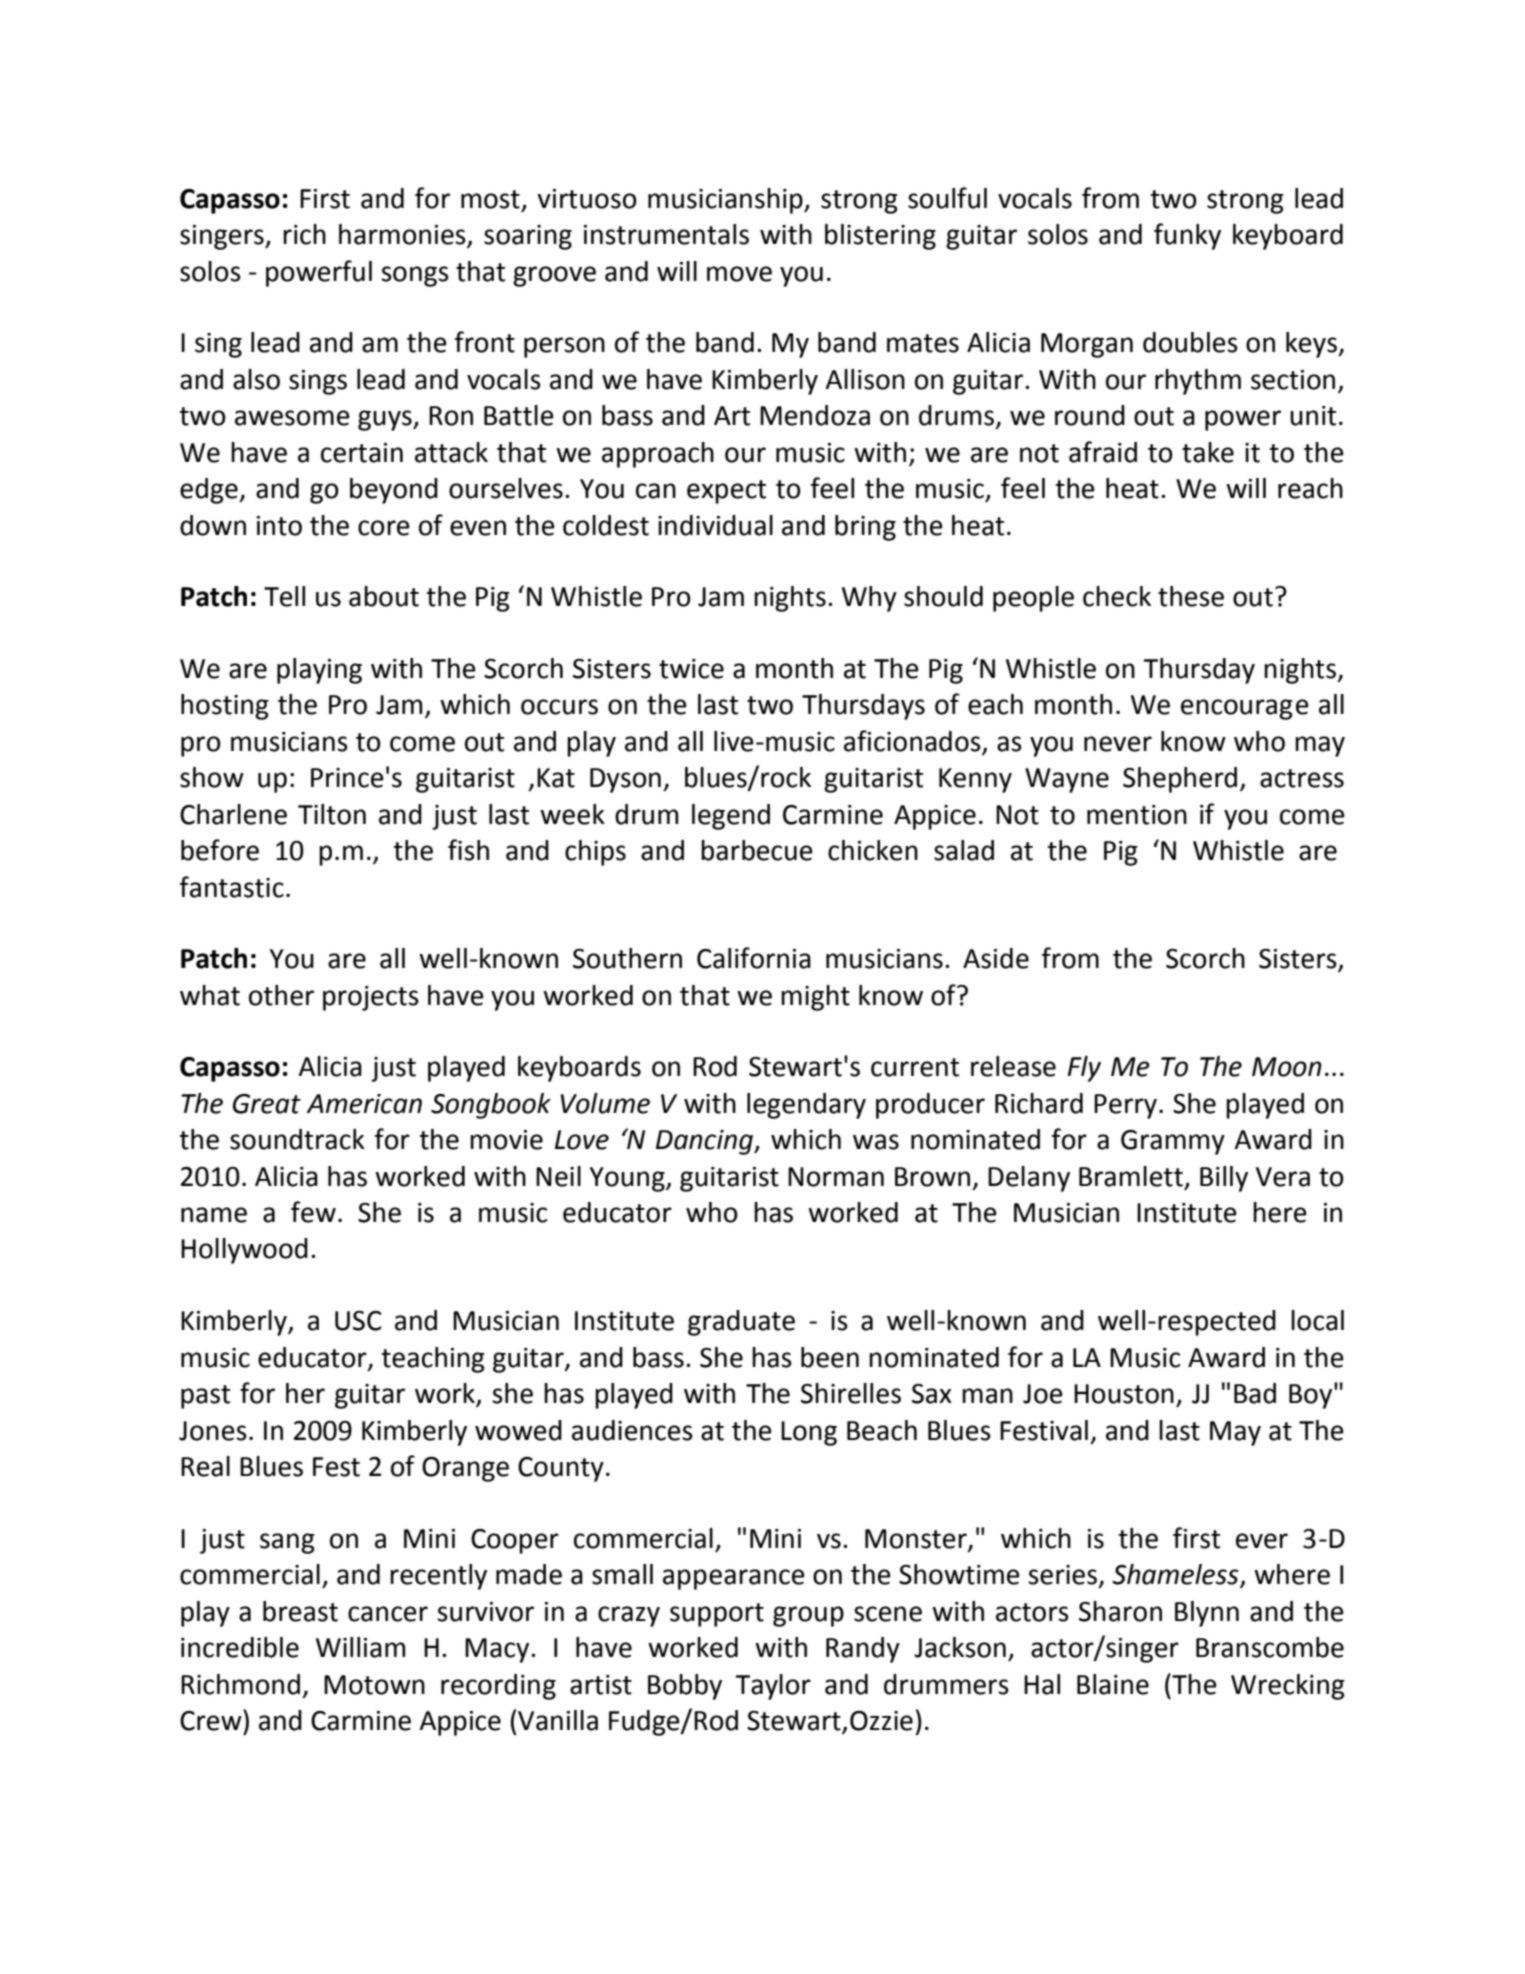 Image resolution: width=1525 pixels, height=1974 pixels. I want to click on harmonies, so click(403, 235).
